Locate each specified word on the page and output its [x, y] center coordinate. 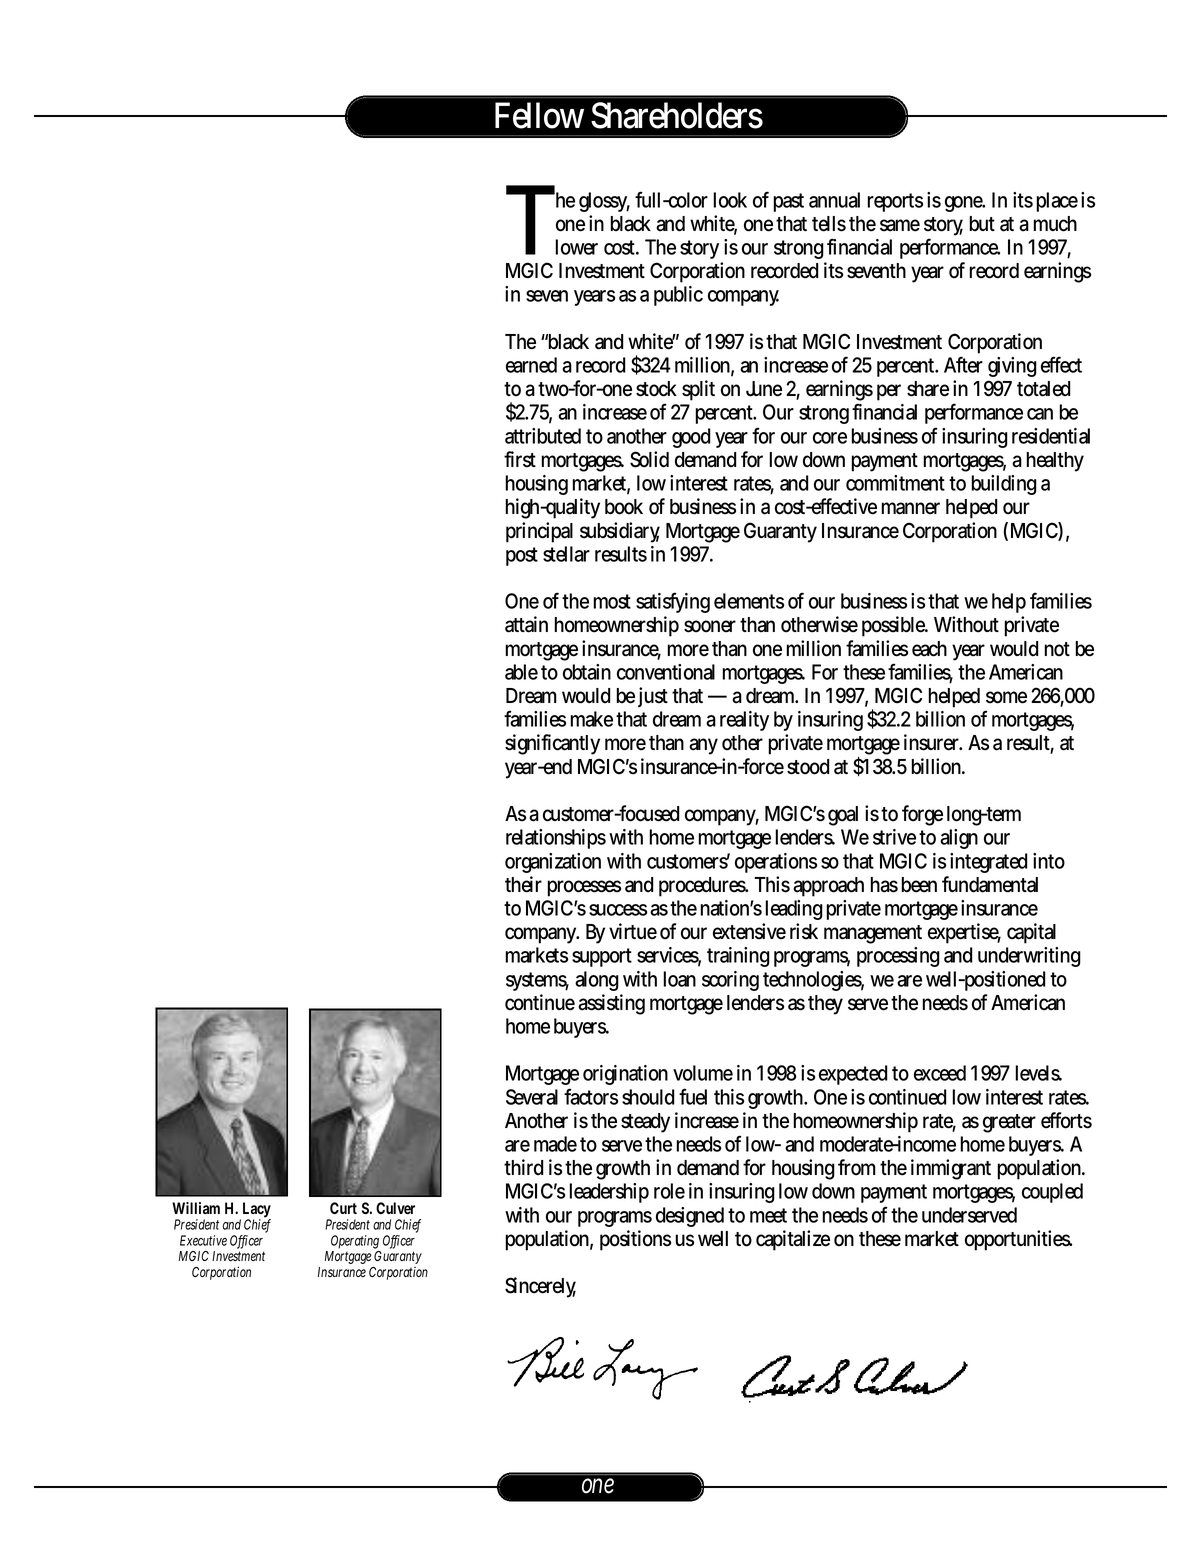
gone [965, 204]
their [523, 884]
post [522, 556]
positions [635, 1240]
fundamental [990, 884]
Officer [246, 1241]
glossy [604, 202]
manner [910, 508]
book [624, 507]
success [618, 910]
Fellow [539, 115]
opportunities [1018, 1240]
